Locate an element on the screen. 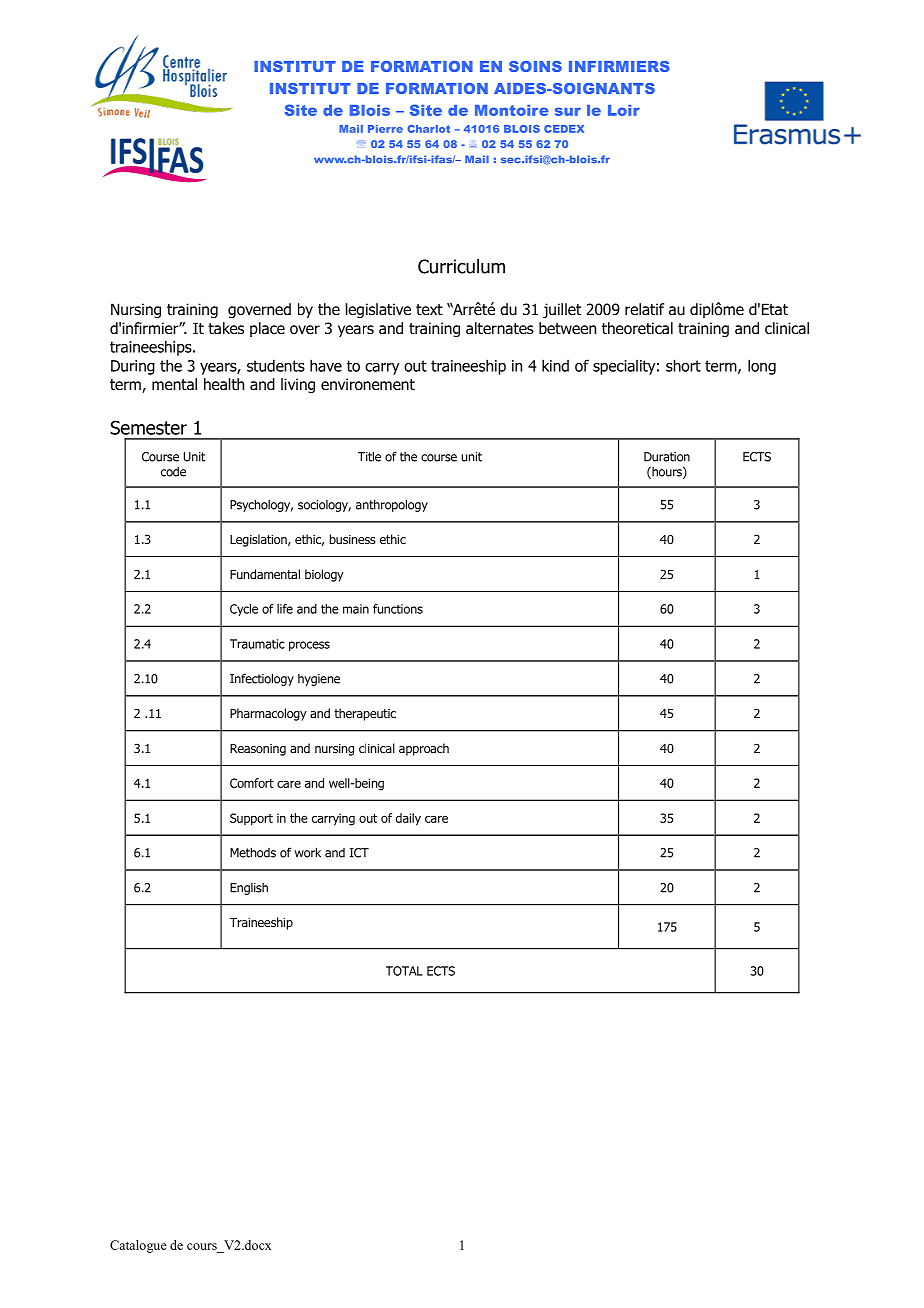 The height and width of the screenshot is (1308, 924). daily is located at coordinates (408, 819).
